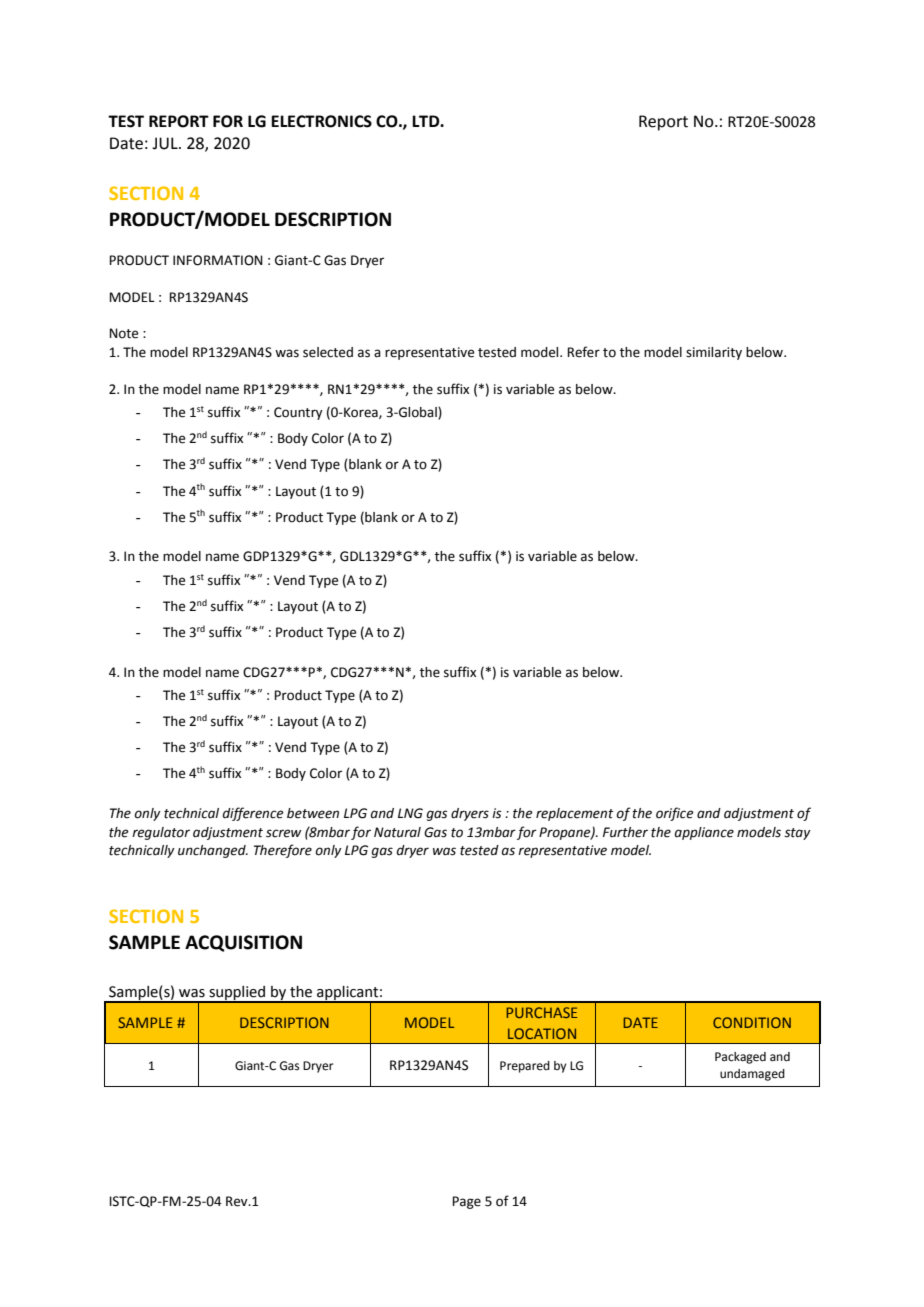 This screenshot has height=1307, width=924. I want to click on JUL, so click(166, 143).
